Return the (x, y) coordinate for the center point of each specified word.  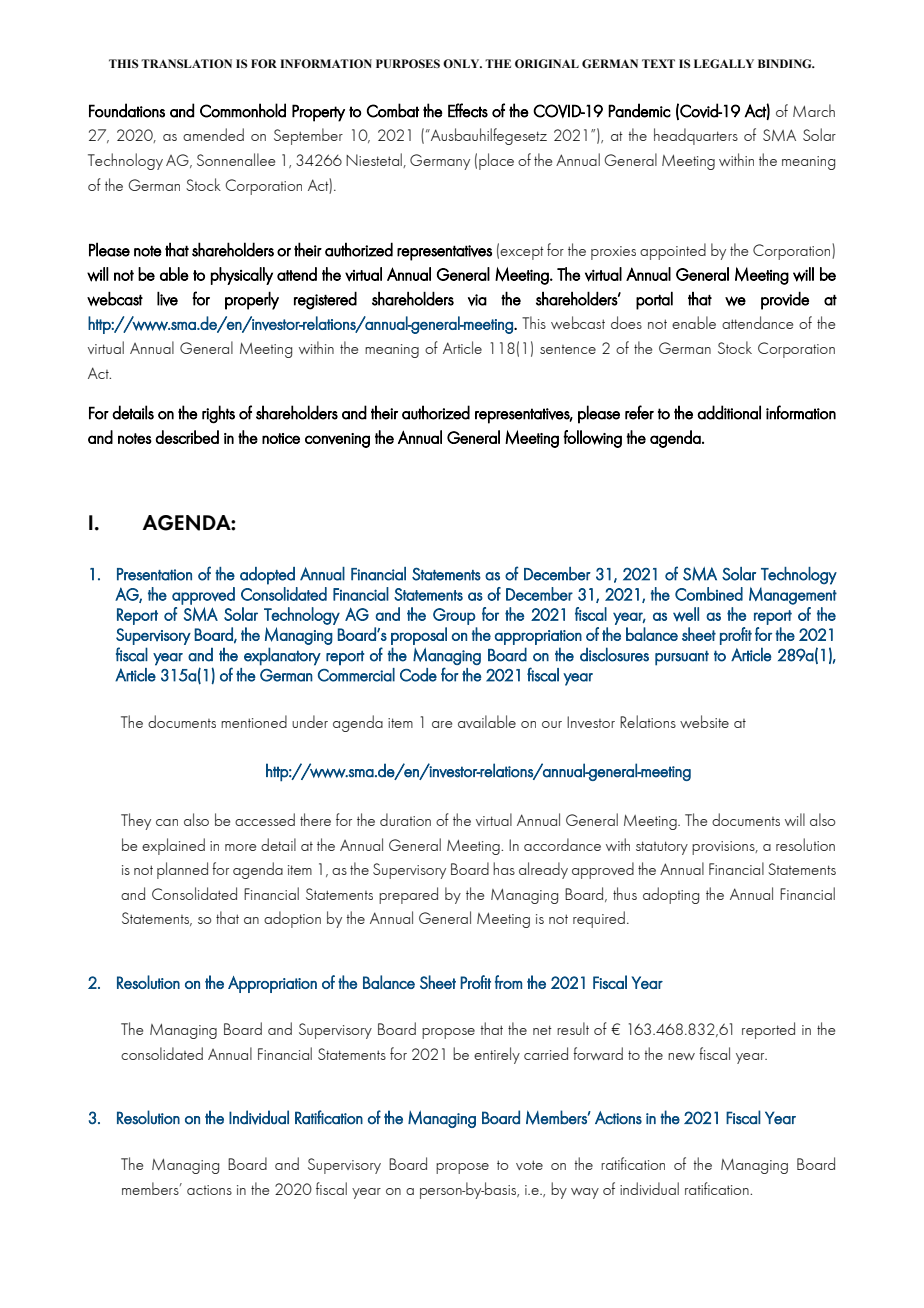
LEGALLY (724, 63)
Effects (468, 110)
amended (213, 134)
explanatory (282, 656)
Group (454, 616)
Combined (709, 594)
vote (529, 1165)
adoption (292, 919)
